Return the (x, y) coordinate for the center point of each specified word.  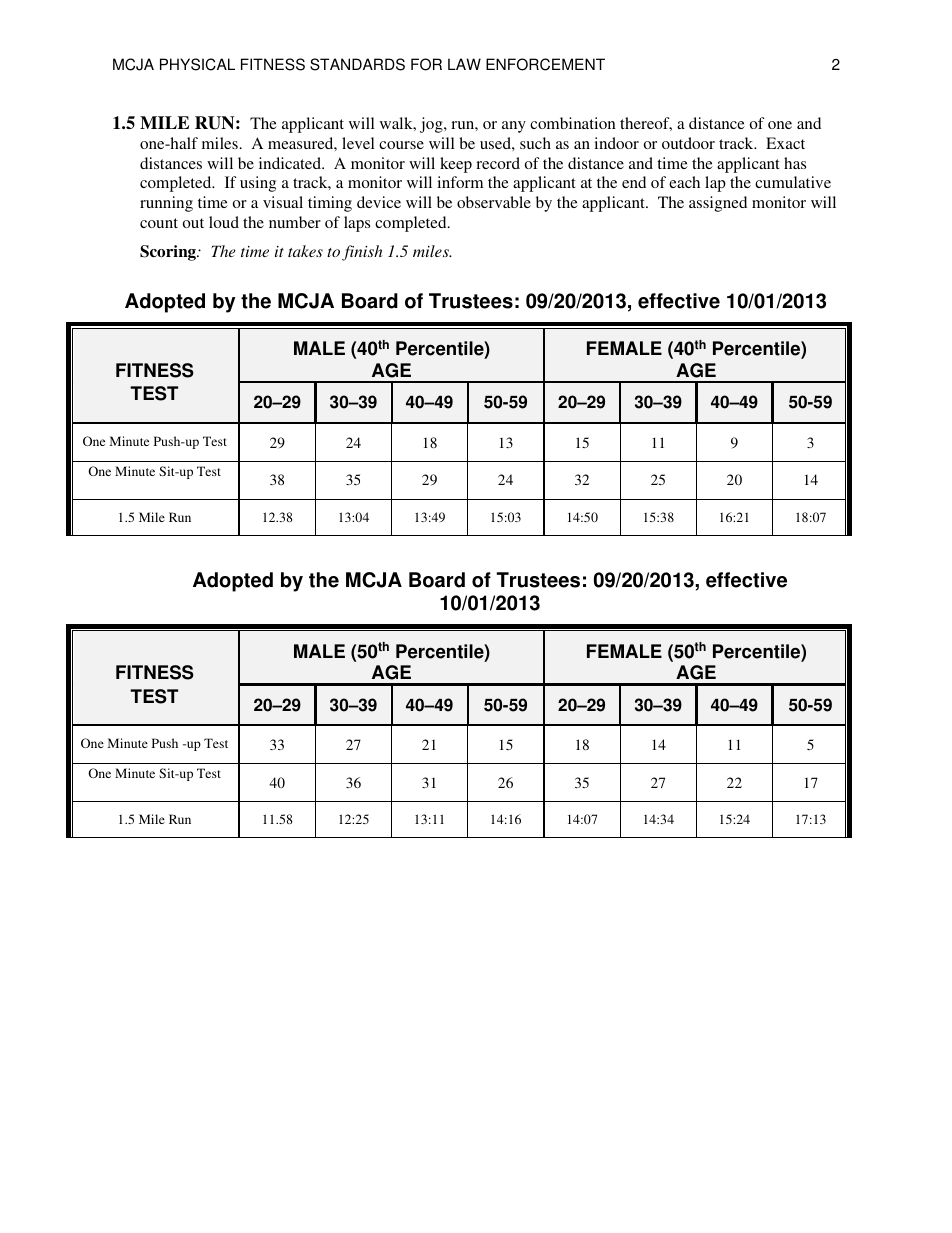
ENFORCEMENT (545, 64)
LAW (464, 64)
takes (305, 251)
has (795, 163)
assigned (718, 204)
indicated (291, 163)
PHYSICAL (197, 64)
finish (362, 253)
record (498, 163)
